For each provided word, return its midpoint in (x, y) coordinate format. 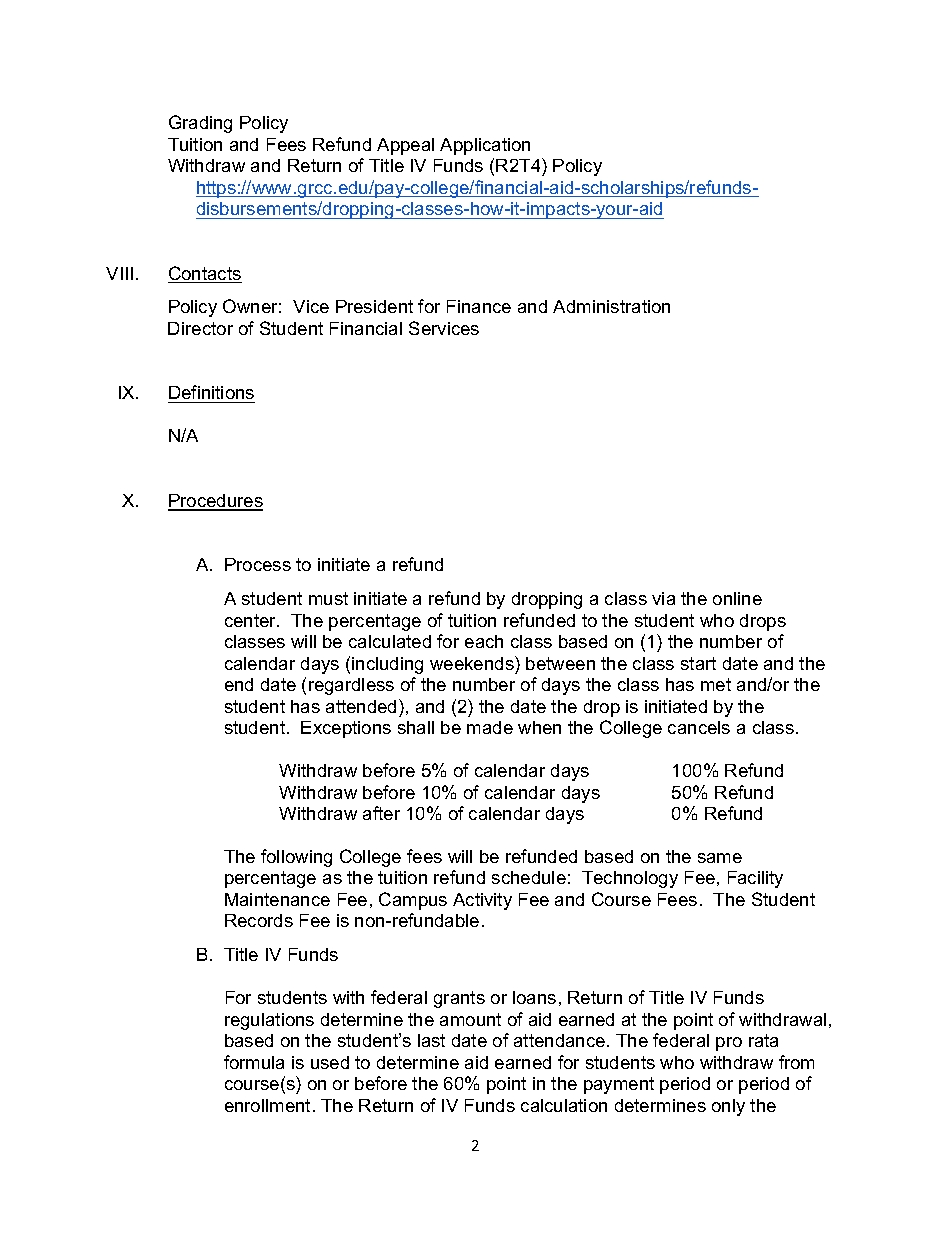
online (737, 598)
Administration (611, 306)
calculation (564, 1105)
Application (485, 146)
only (728, 1107)
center (252, 620)
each (484, 641)
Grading (200, 124)
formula (254, 1062)
